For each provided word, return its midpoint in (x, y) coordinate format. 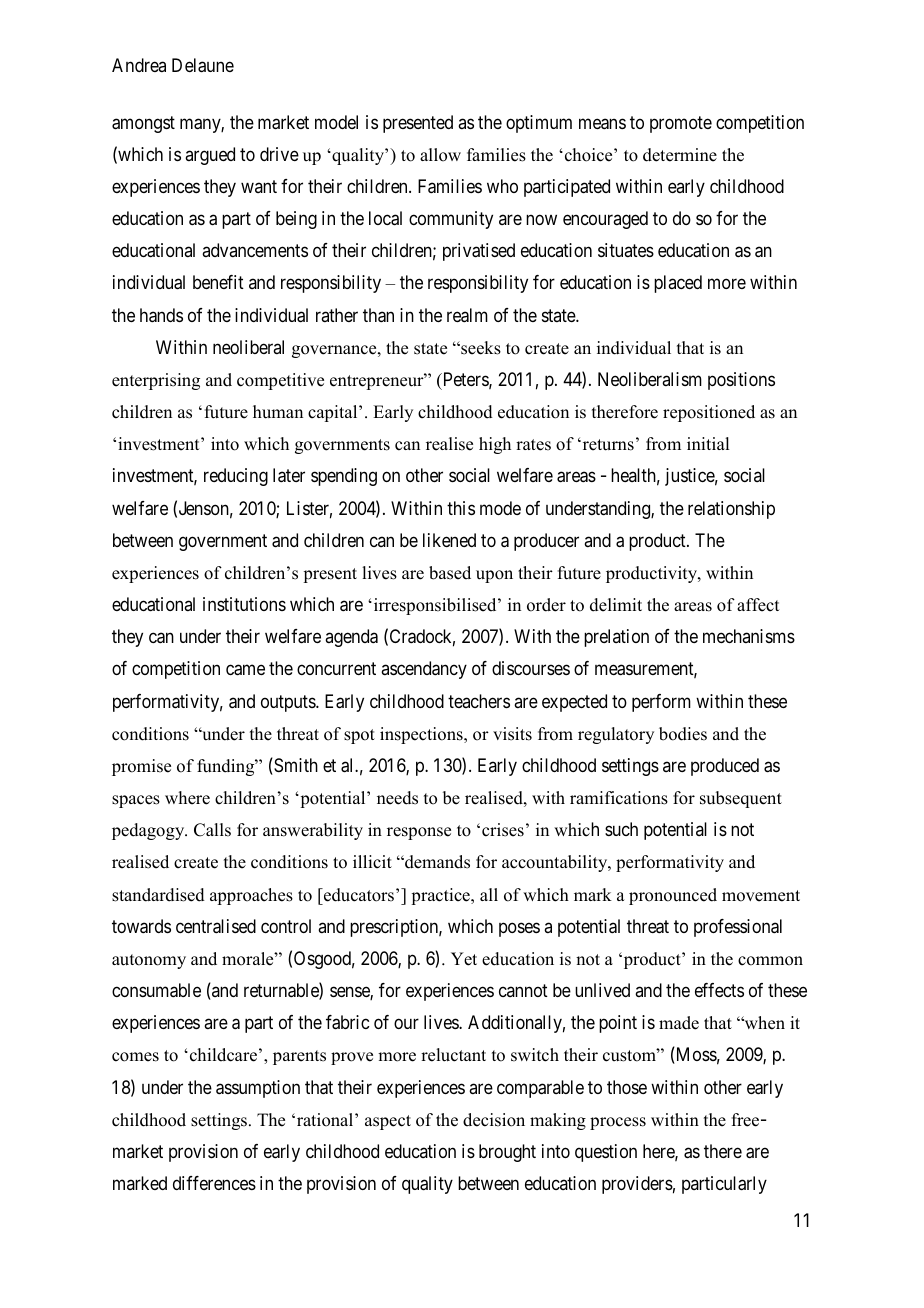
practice (441, 896)
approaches (251, 896)
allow (440, 155)
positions (741, 381)
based (450, 573)
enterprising (156, 381)
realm (467, 315)
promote (681, 124)
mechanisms (749, 636)
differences (214, 1183)
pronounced (673, 896)
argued (210, 156)
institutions (244, 604)
